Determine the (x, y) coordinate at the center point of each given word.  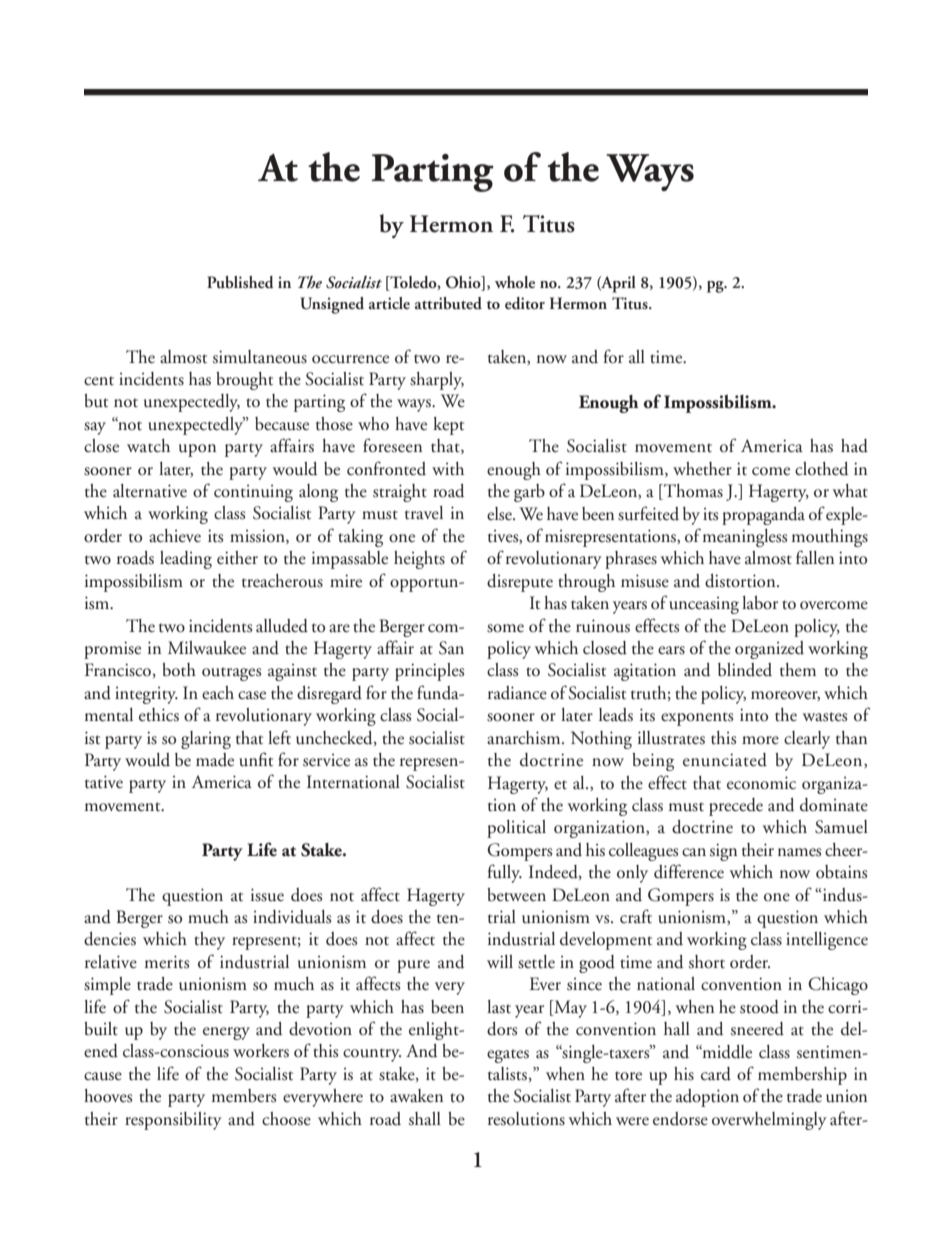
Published (240, 282)
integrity (146, 695)
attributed (448, 303)
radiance (517, 693)
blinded (745, 670)
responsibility (173, 1121)
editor (525, 303)
